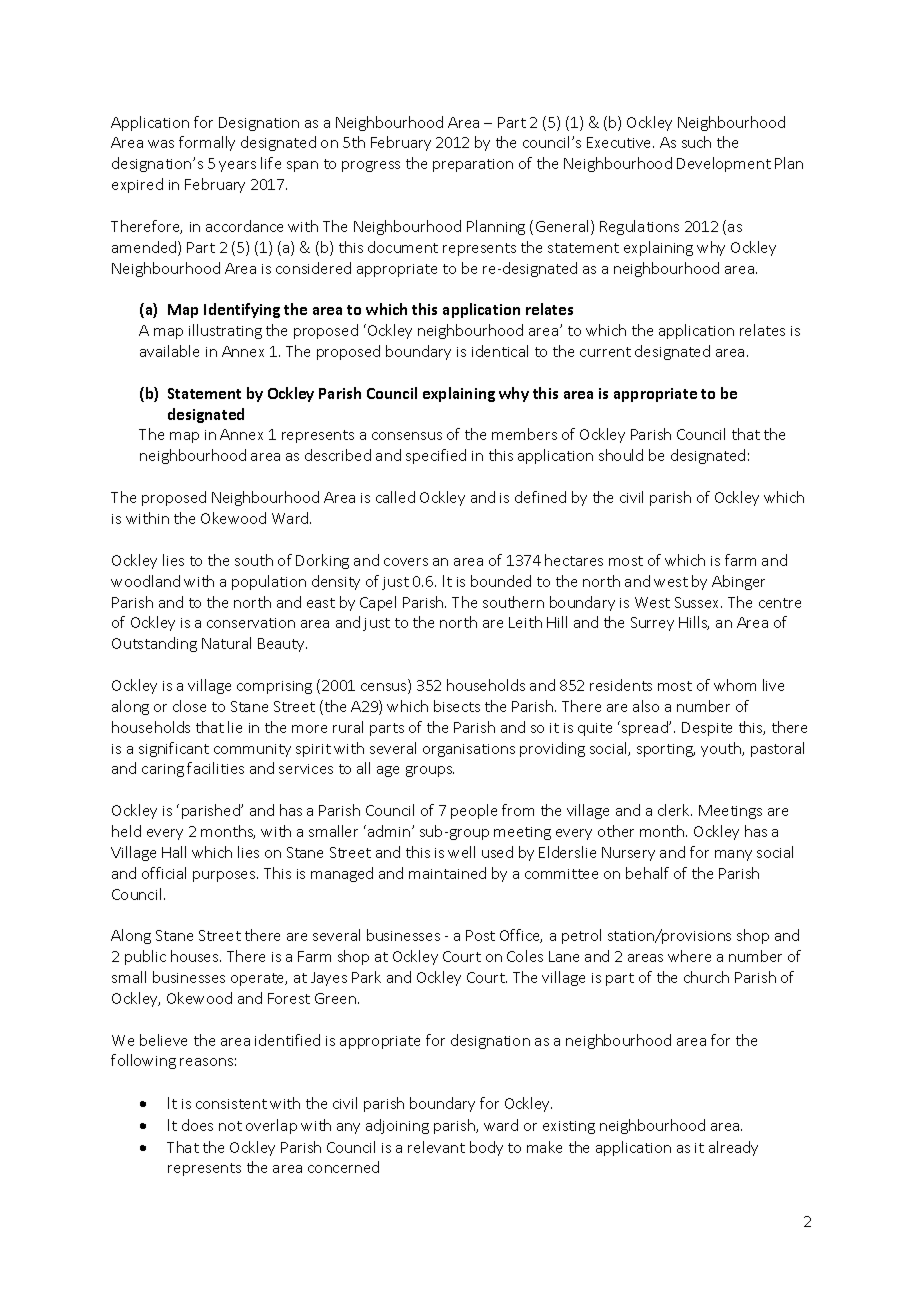  I want to click on whom, so click(735, 685).
